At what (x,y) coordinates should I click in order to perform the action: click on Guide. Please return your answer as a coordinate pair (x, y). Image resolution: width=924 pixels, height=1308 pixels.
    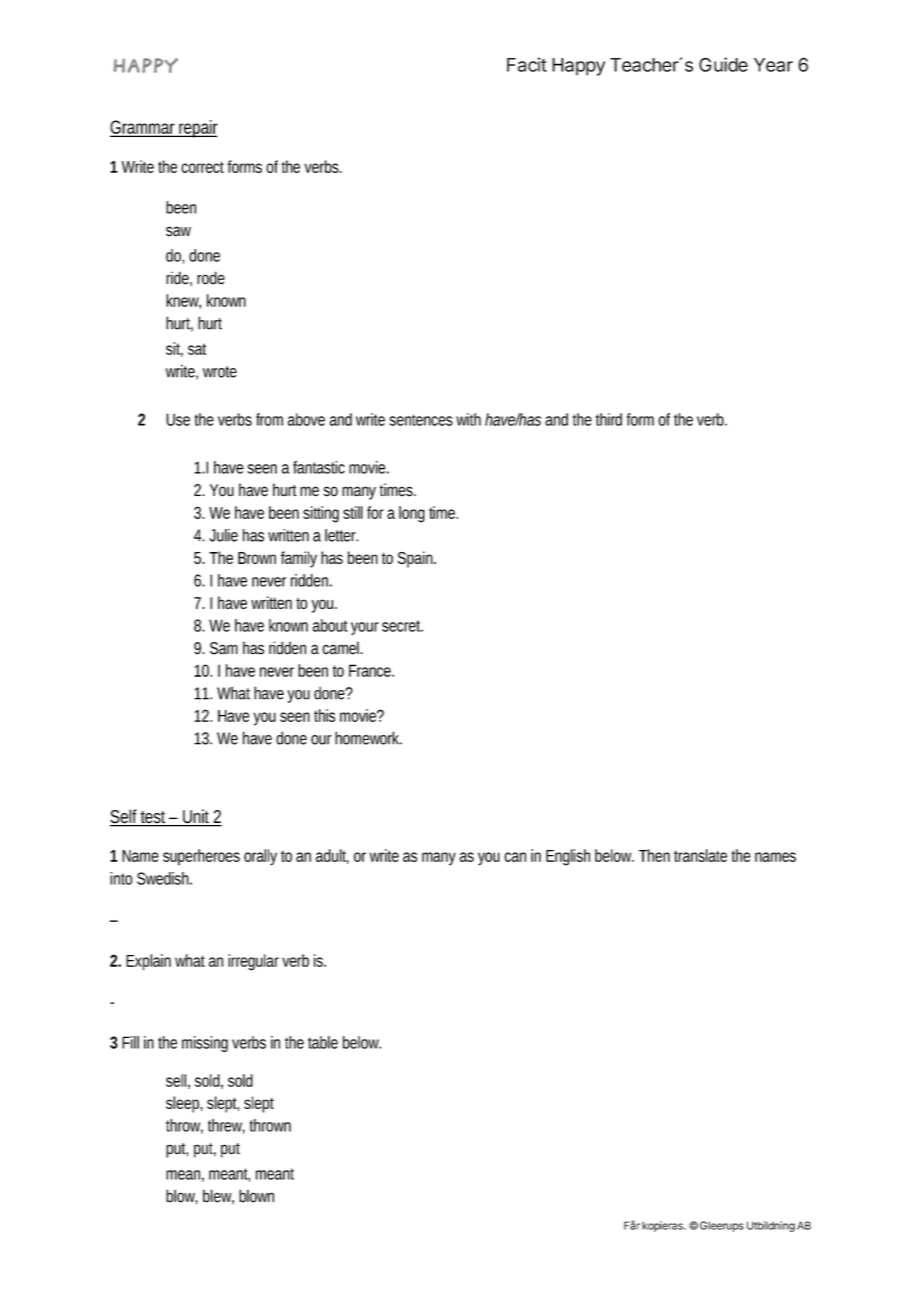
    Looking at the image, I should click on (723, 64).
